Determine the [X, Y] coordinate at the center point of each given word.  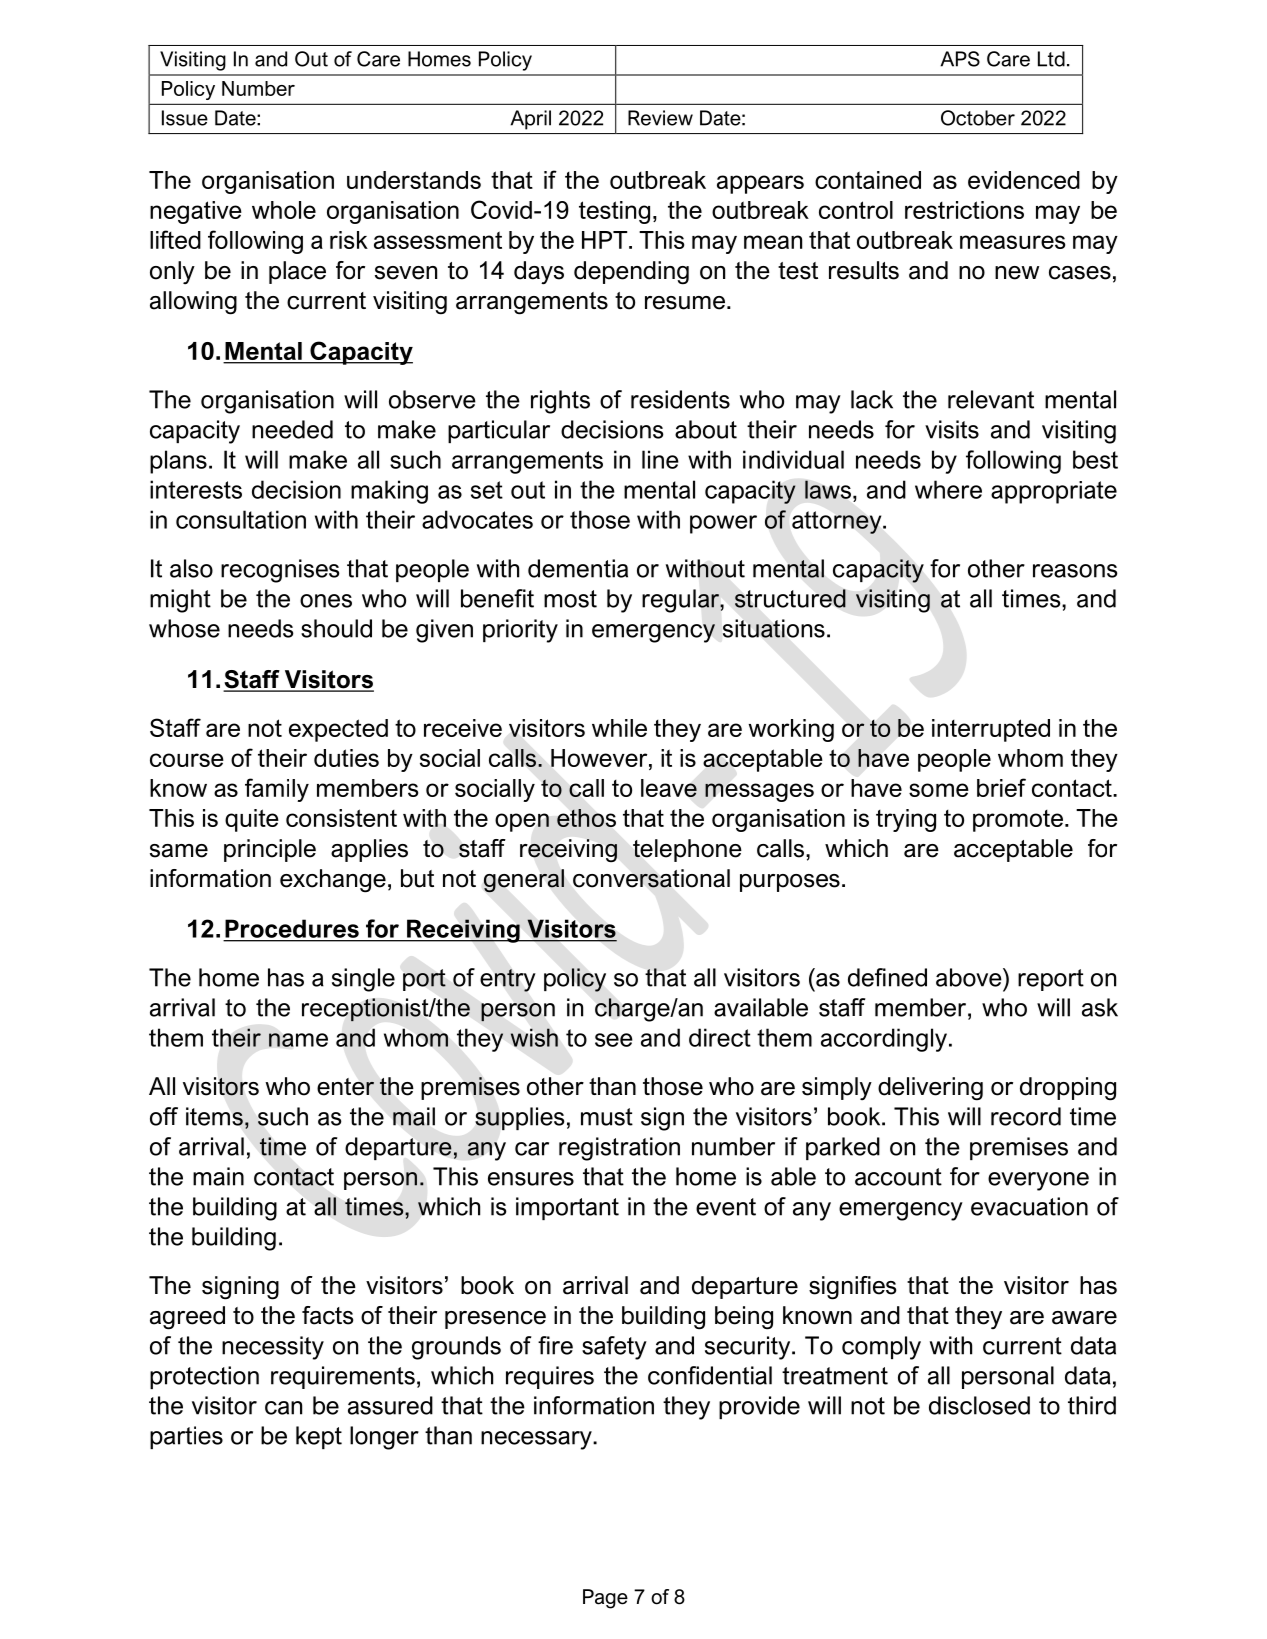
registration [619, 1149]
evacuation [1029, 1206]
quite [252, 820]
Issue [185, 118]
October [978, 118]
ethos [586, 818]
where [948, 489]
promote [1018, 821]
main [218, 1176]
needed [292, 429]
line [660, 459]
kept [319, 1437]
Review [660, 118]
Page [605, 1599]
